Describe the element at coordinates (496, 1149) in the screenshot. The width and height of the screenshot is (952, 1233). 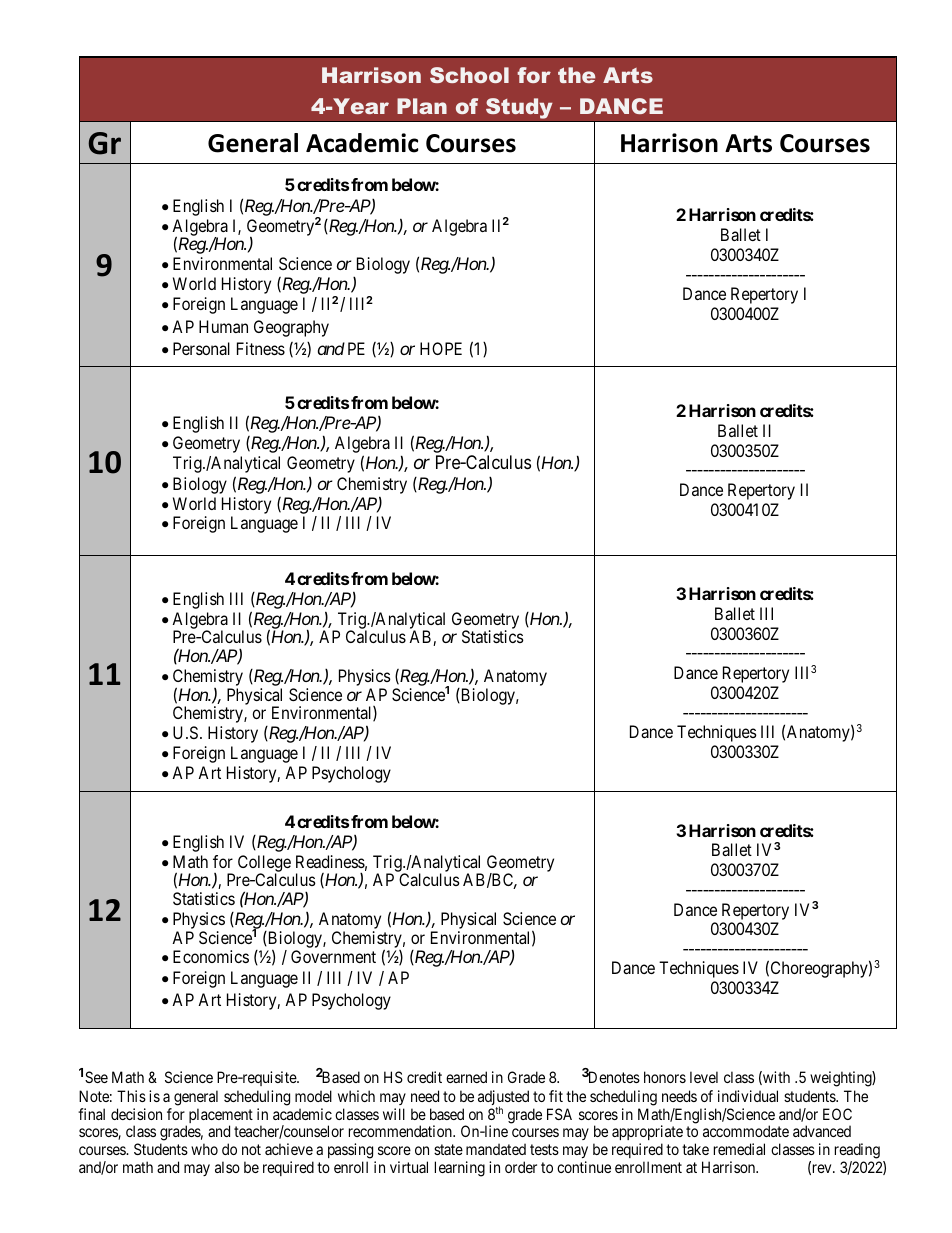
I see `mandated` at that location.
